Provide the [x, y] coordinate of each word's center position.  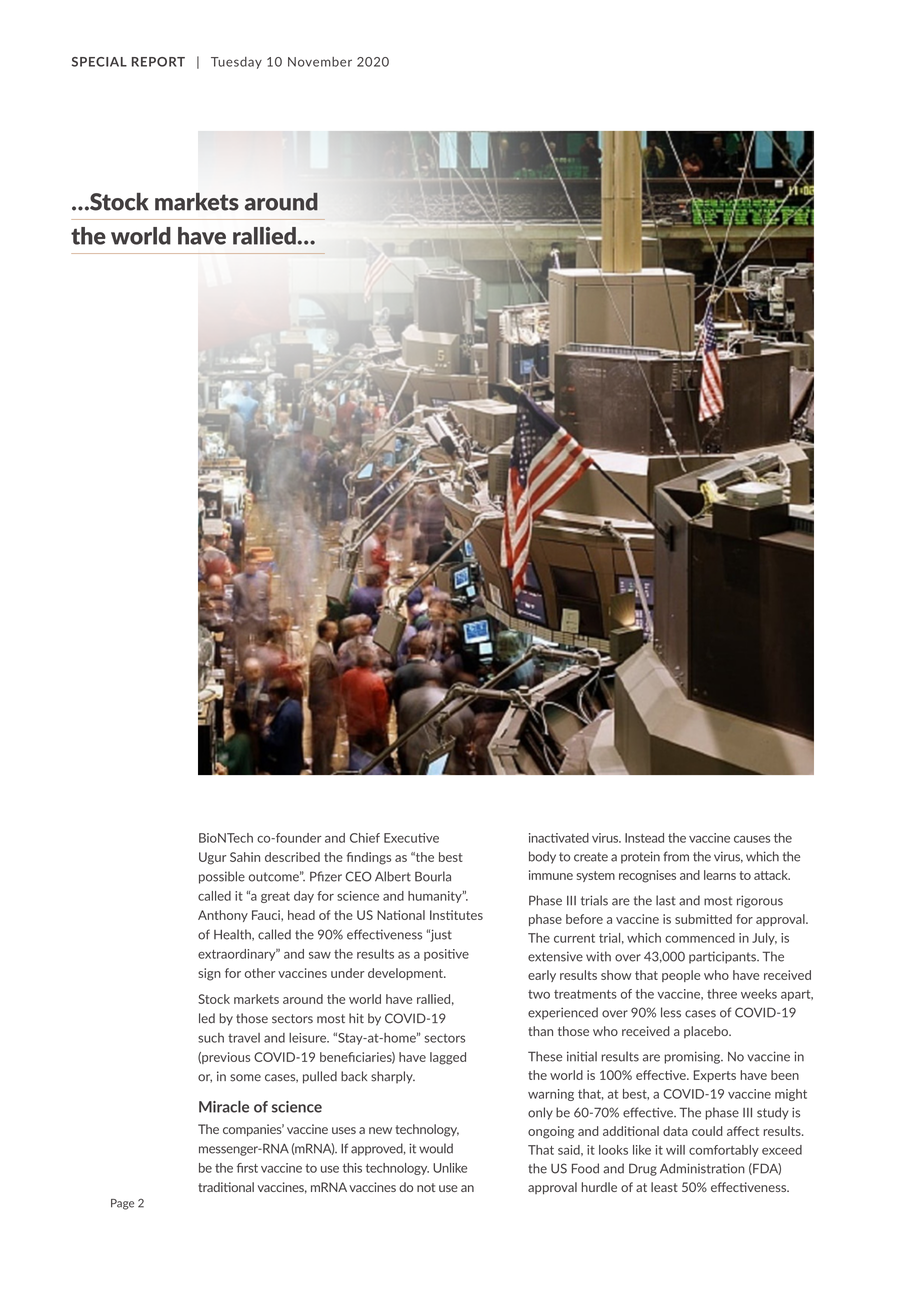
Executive [411, 838]
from [676, 856]
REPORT [158, 62]
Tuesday [236, 63]
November [320, 62]
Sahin [245, 857]
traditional [226, 1187]
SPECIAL [99, 62]
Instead [644, 838]
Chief [365, 838]
